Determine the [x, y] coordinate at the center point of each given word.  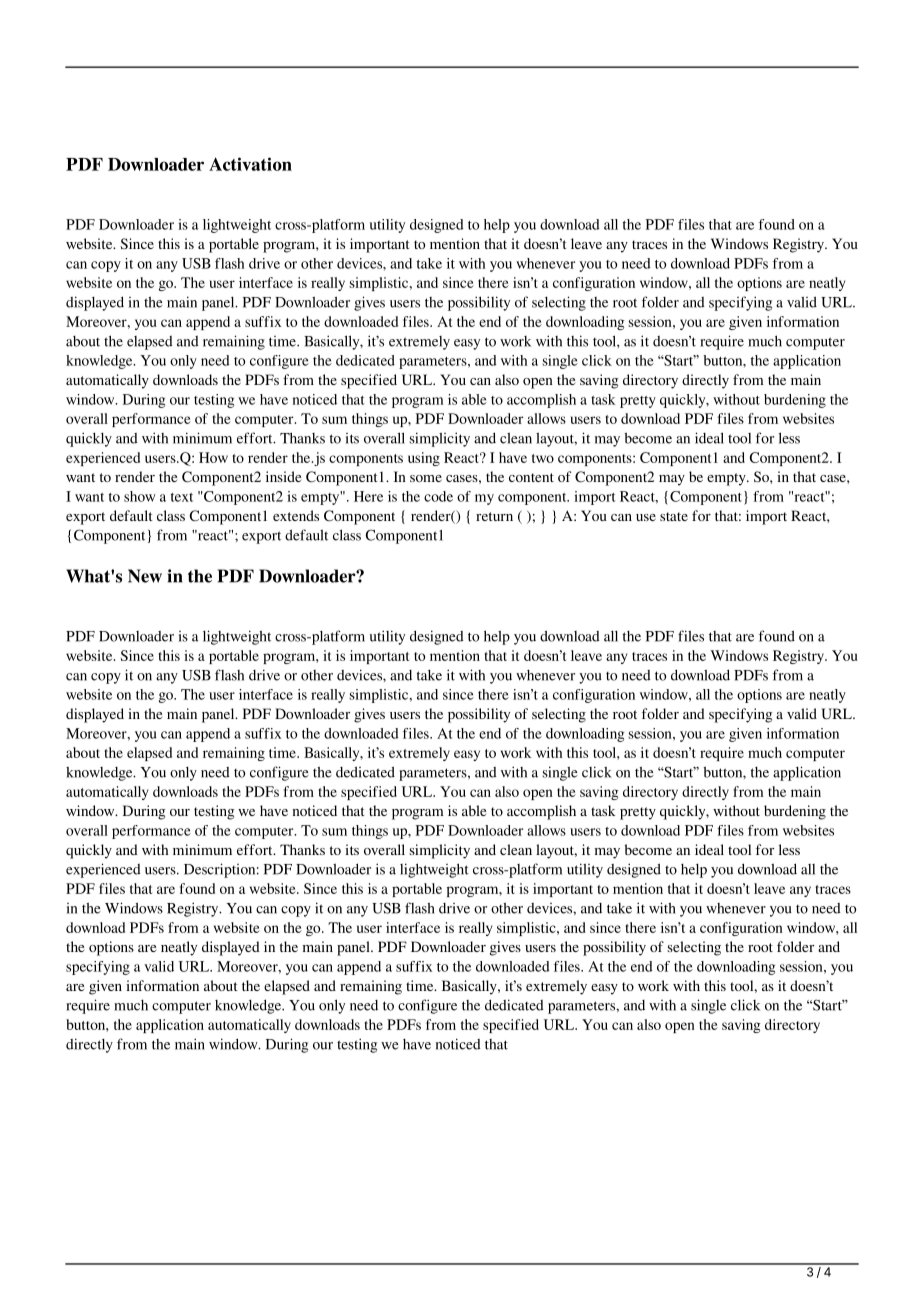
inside [283, 476]
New [145, 576]
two [543, 458]
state [674, 516]
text [182, 497]
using [424, 459]
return [494, 516]
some [426, 478]
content [531, 477]
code [438, 496]
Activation [250, 164]
